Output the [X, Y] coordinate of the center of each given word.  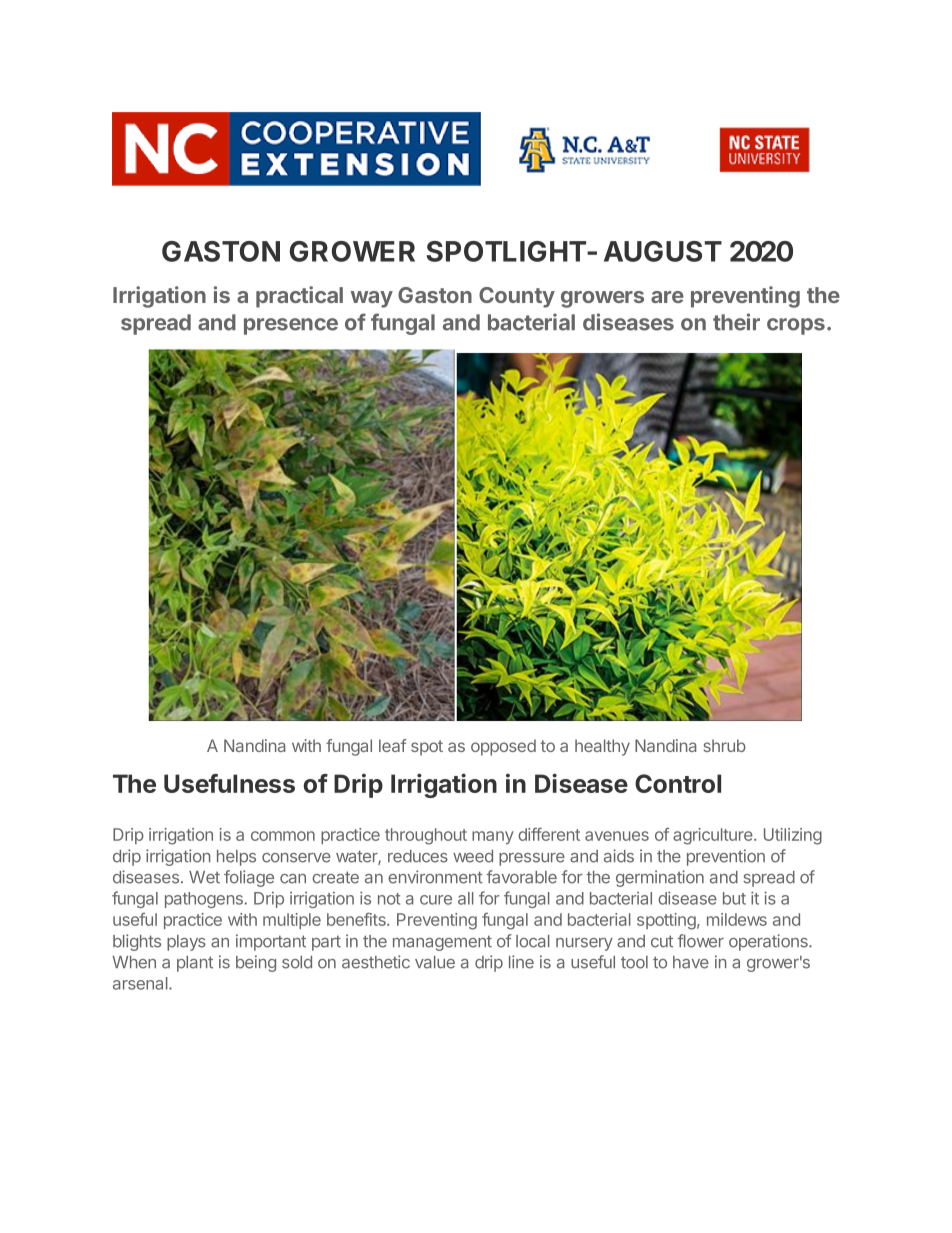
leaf [393, 745]
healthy [602, 747]
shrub [725, 745]
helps [236, 858]
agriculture [714, 836]
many [493, 837]
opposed [503, 747]
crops [796, 326]
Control [678, 783]
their [736, 322]
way [372, 299]
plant [195, 964]
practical [299, 297]
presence [291, 326]
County [517, 297]
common [283, 836]
